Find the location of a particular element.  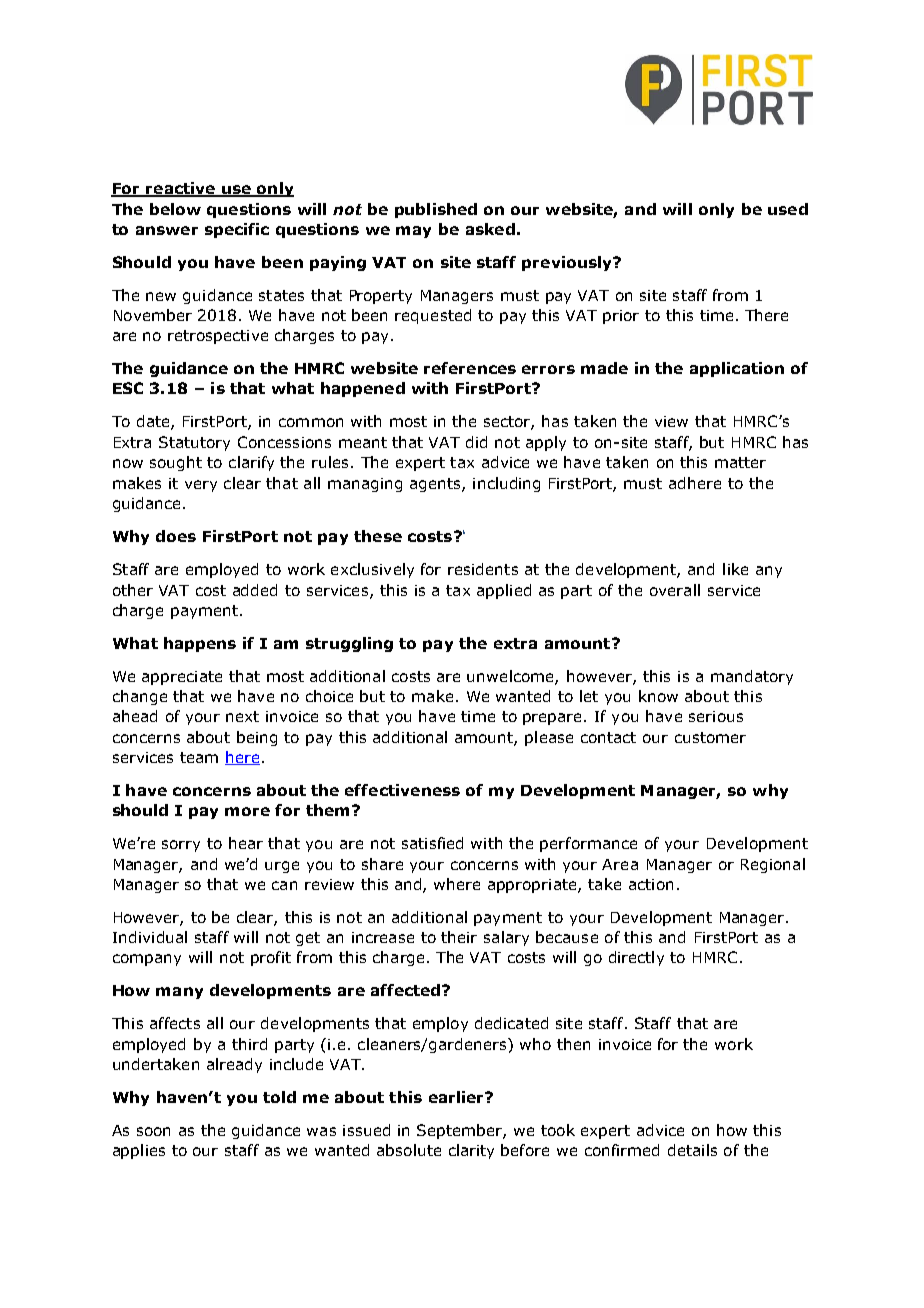

unwelcome is located at coordinates (511, 677).
